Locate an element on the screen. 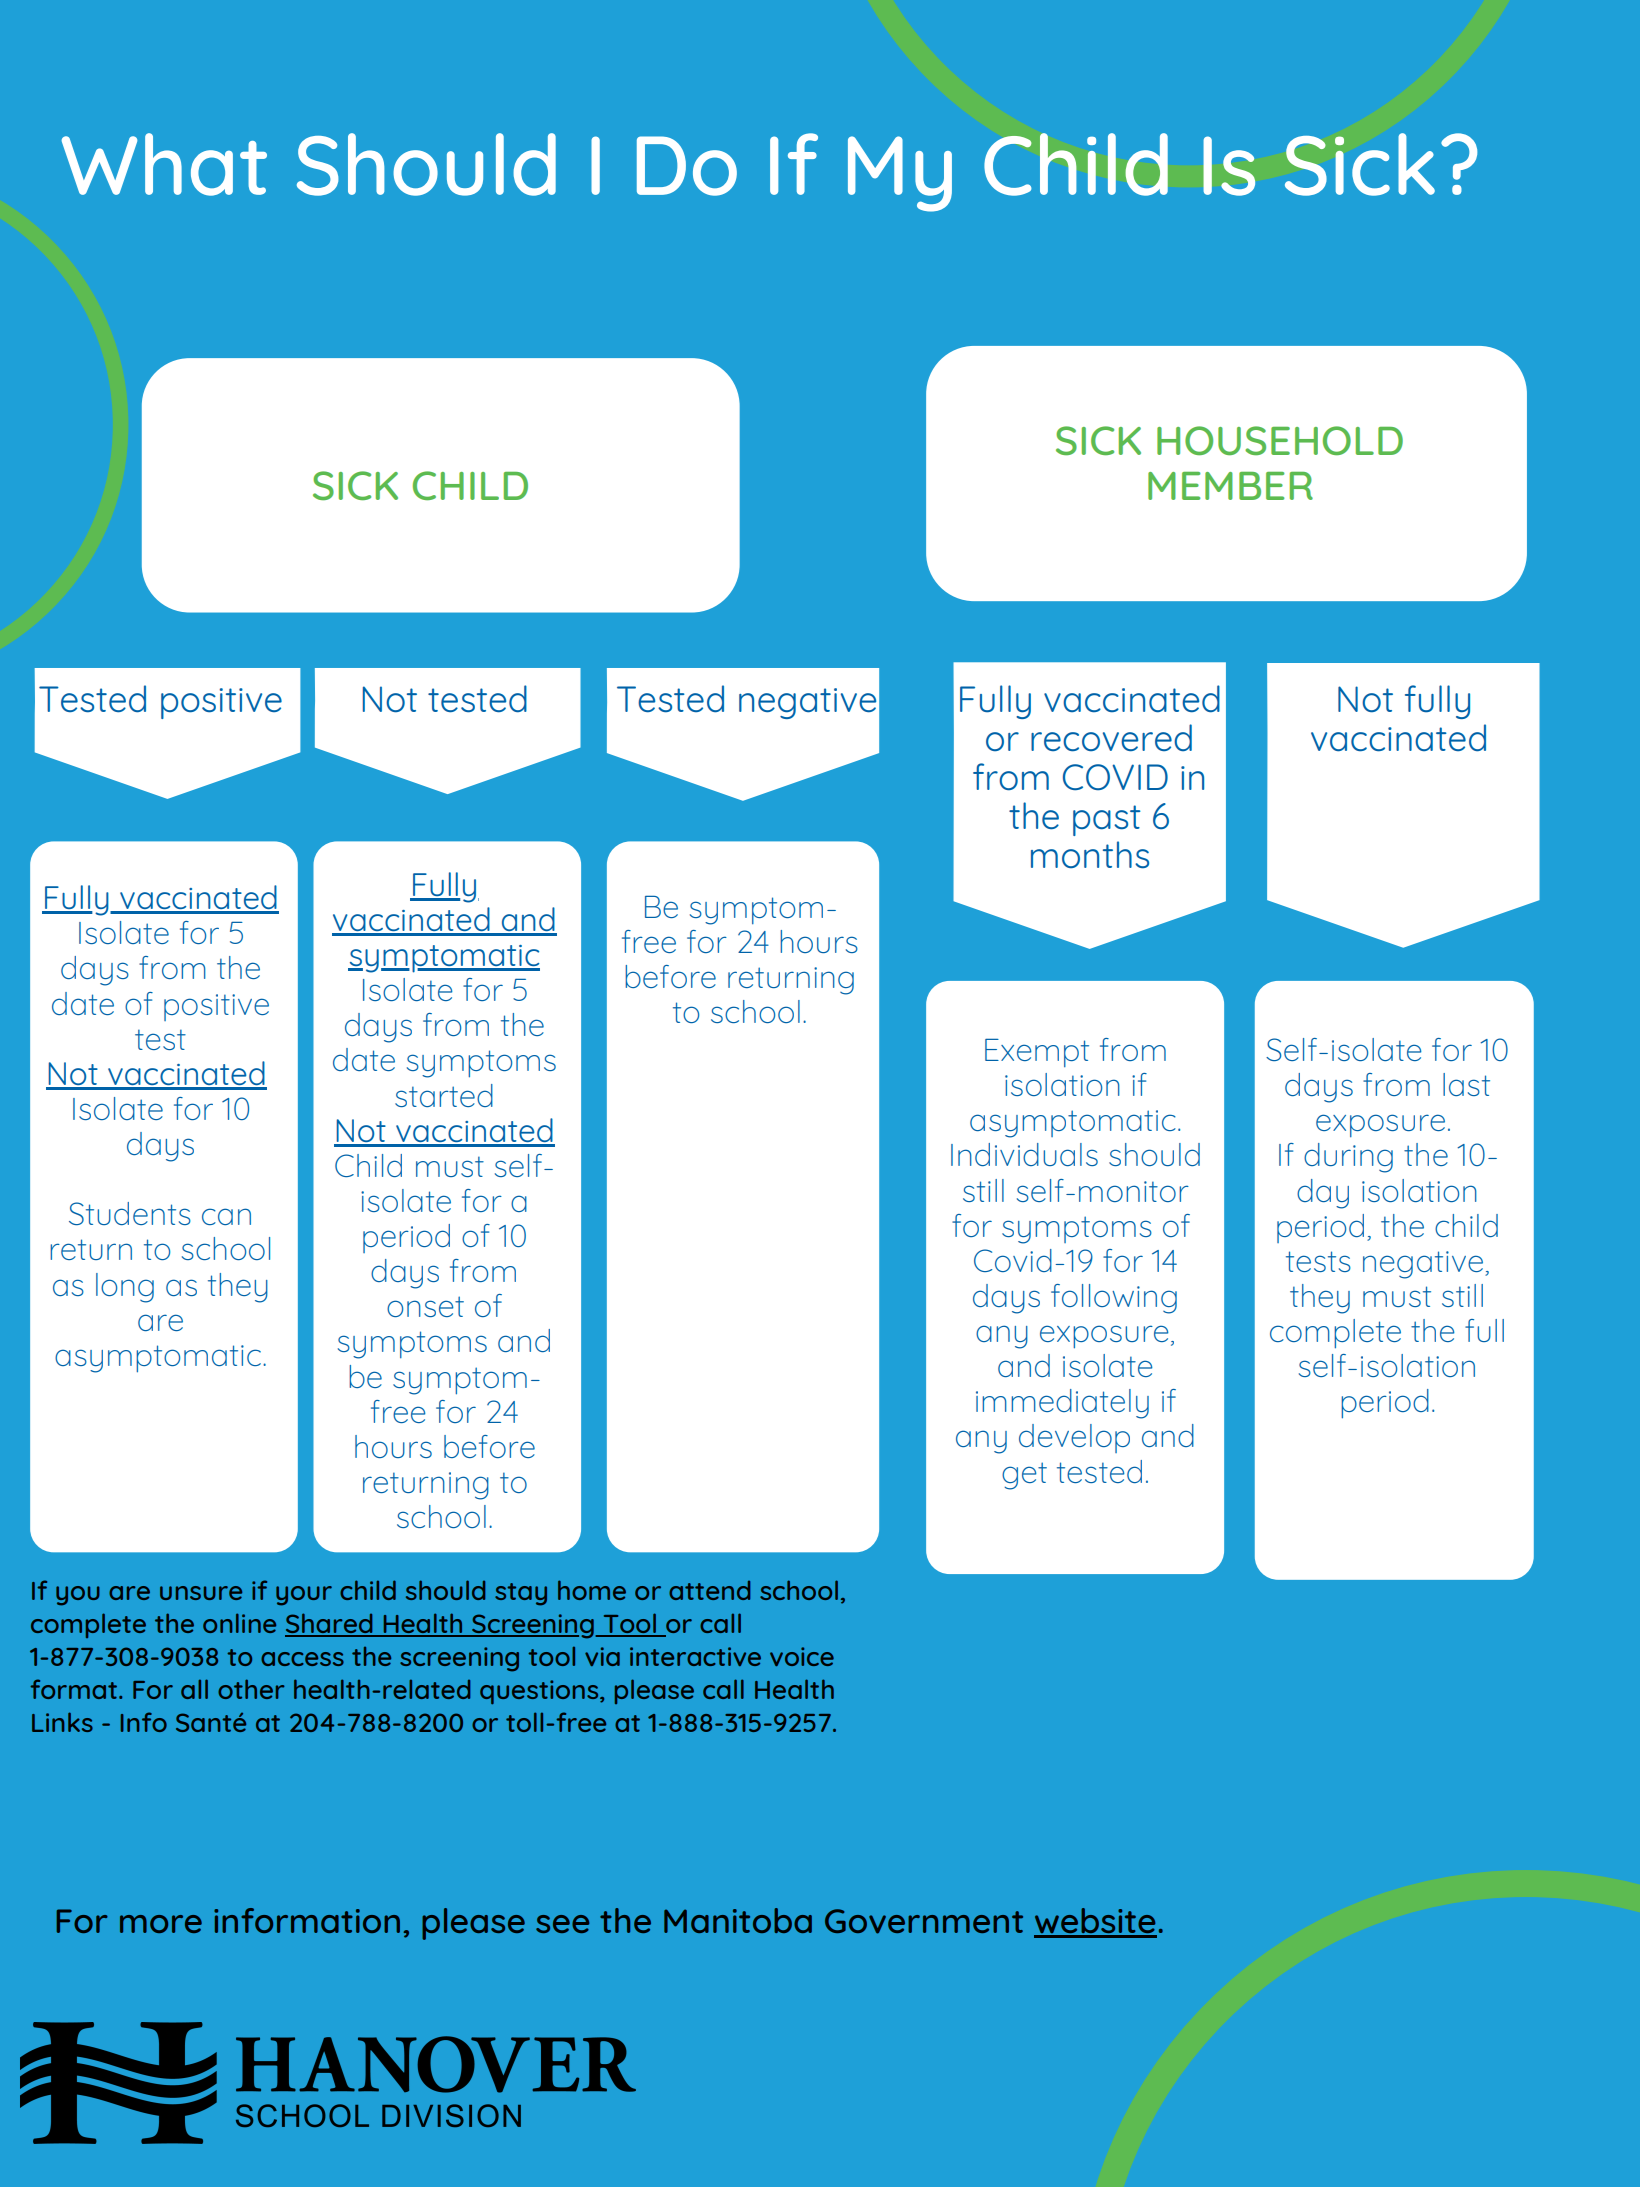  can is located at coordinates (226, 1216).
